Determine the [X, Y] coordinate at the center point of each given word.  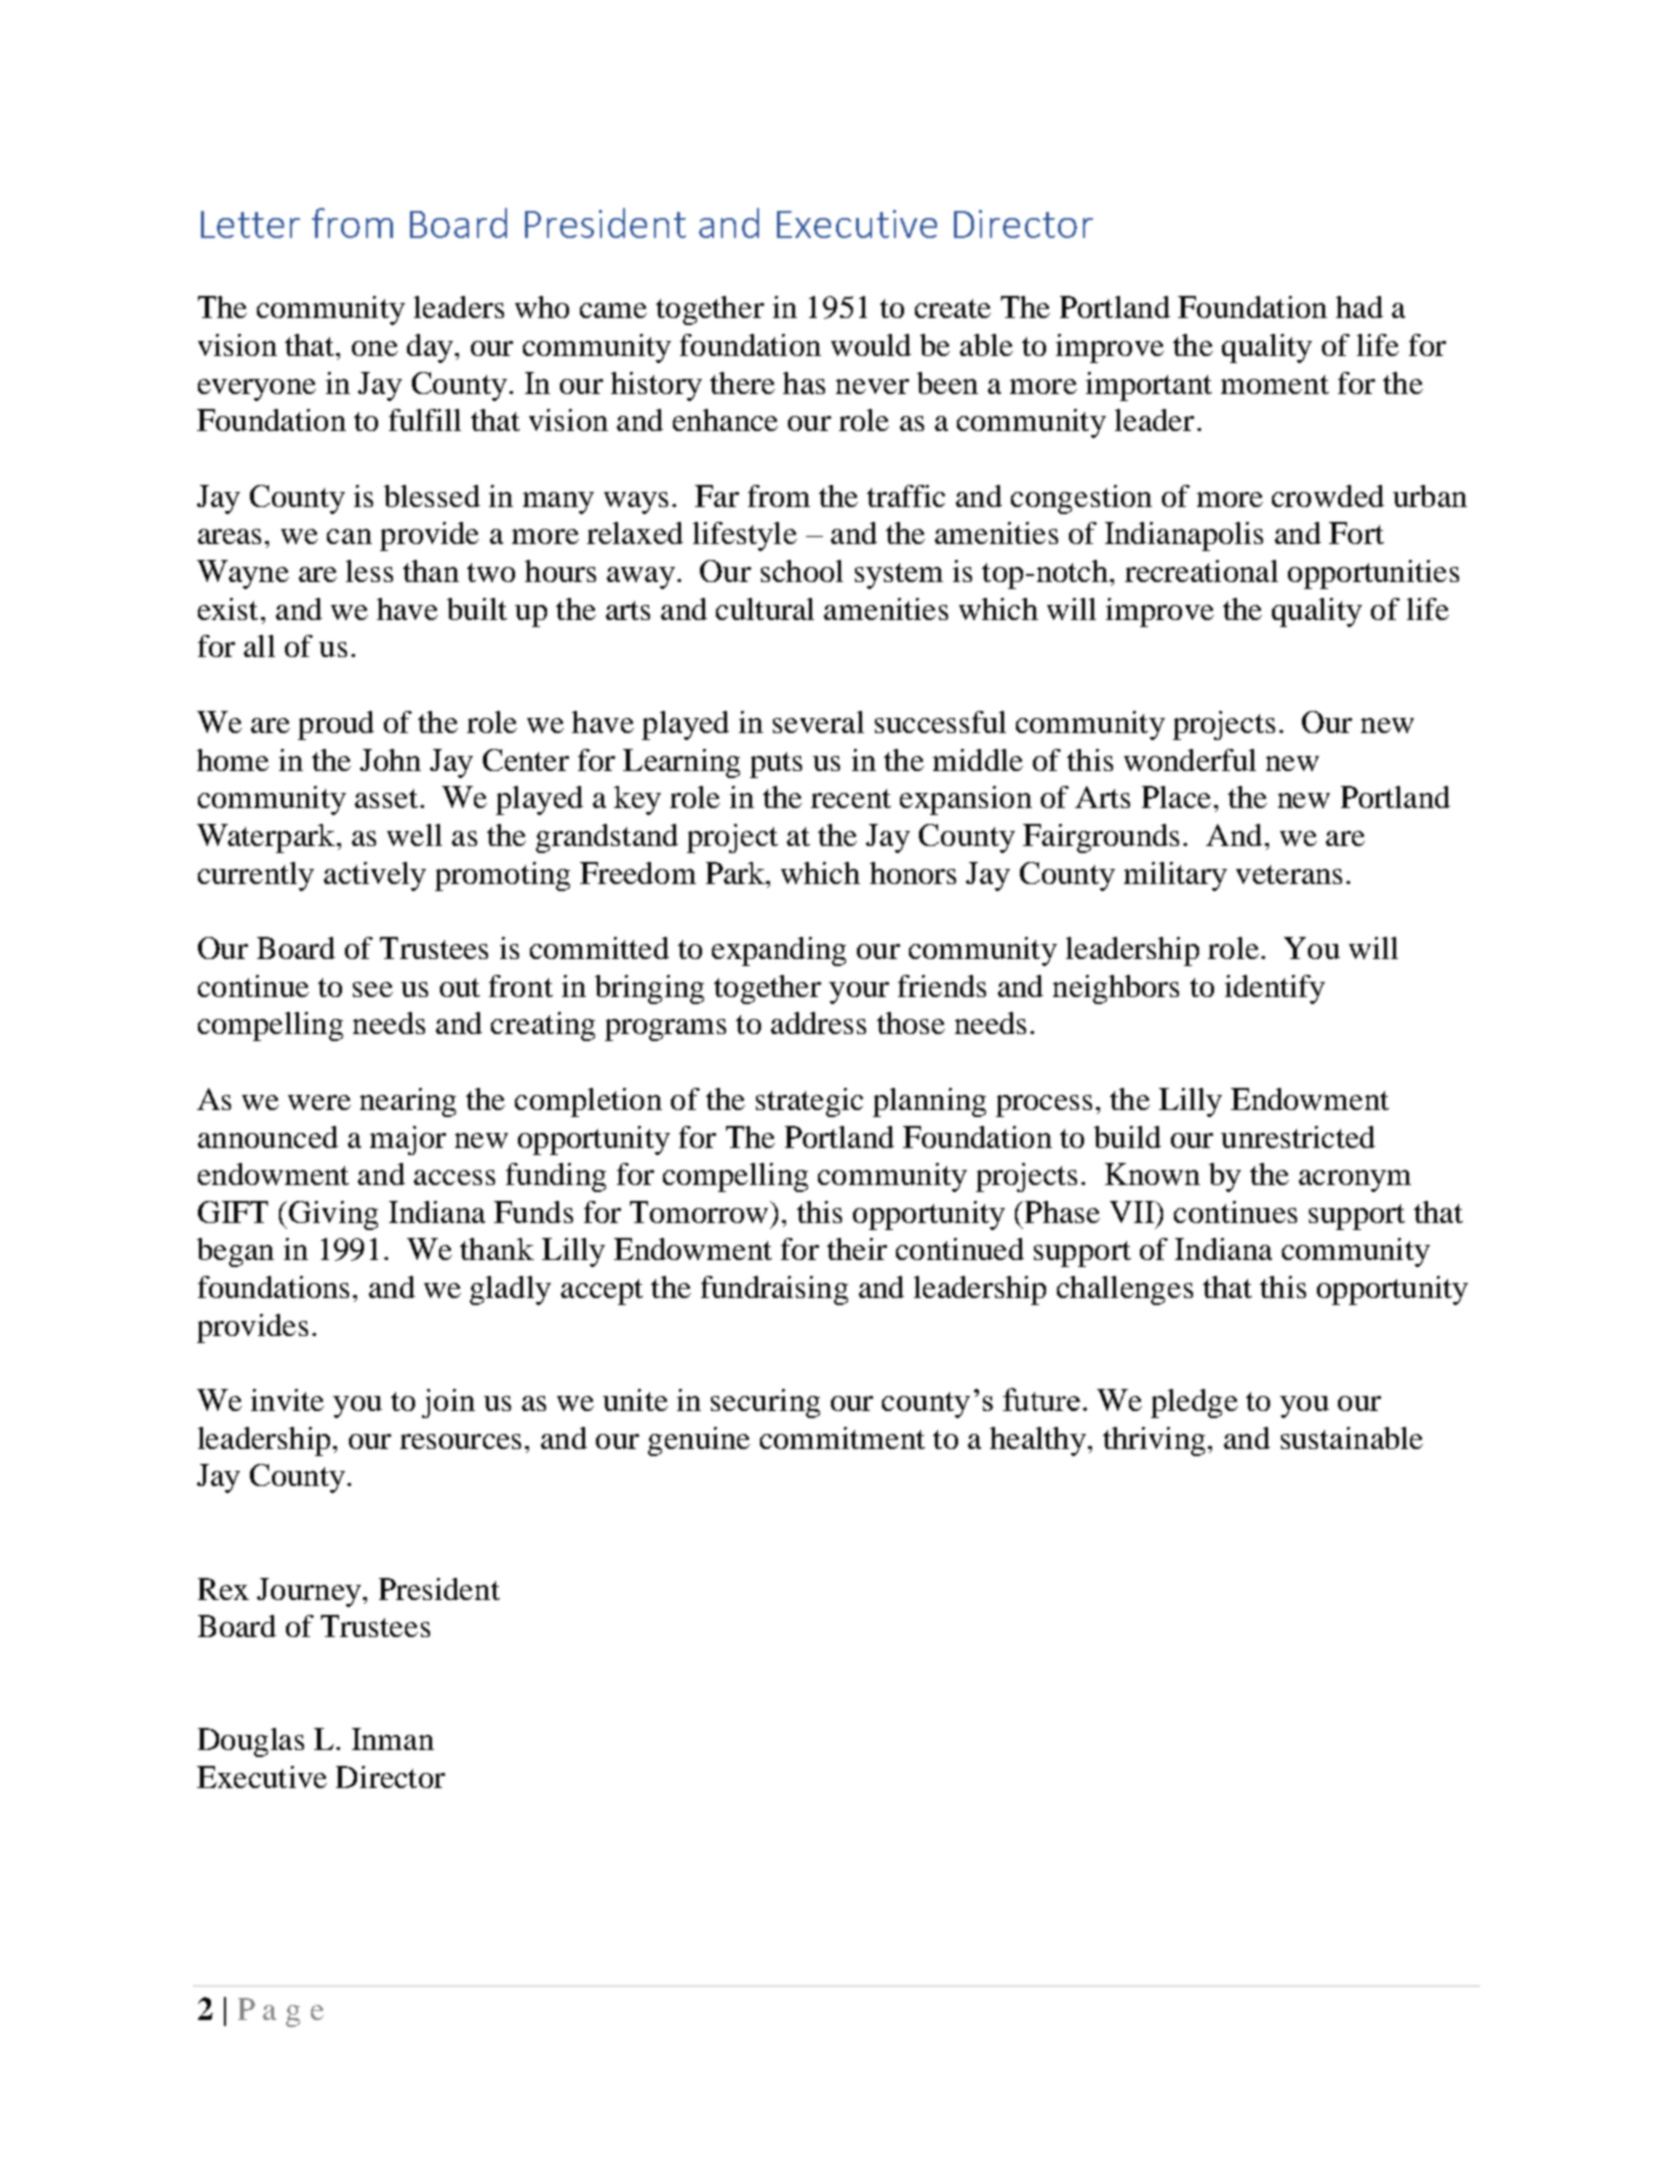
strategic [809, 1102]
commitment [842, 1438]
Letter [250, 224]
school [802, 571]
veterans [1289, 874]
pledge [1194, 1403]
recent [851, 798]
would [871, 345]
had [1359, 307]
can [349, 536]
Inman [393, 1739]
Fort [1356, 533]
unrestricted [1298, 1137]
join [448, 1403]
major [408, 1140]
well [414, 835]
